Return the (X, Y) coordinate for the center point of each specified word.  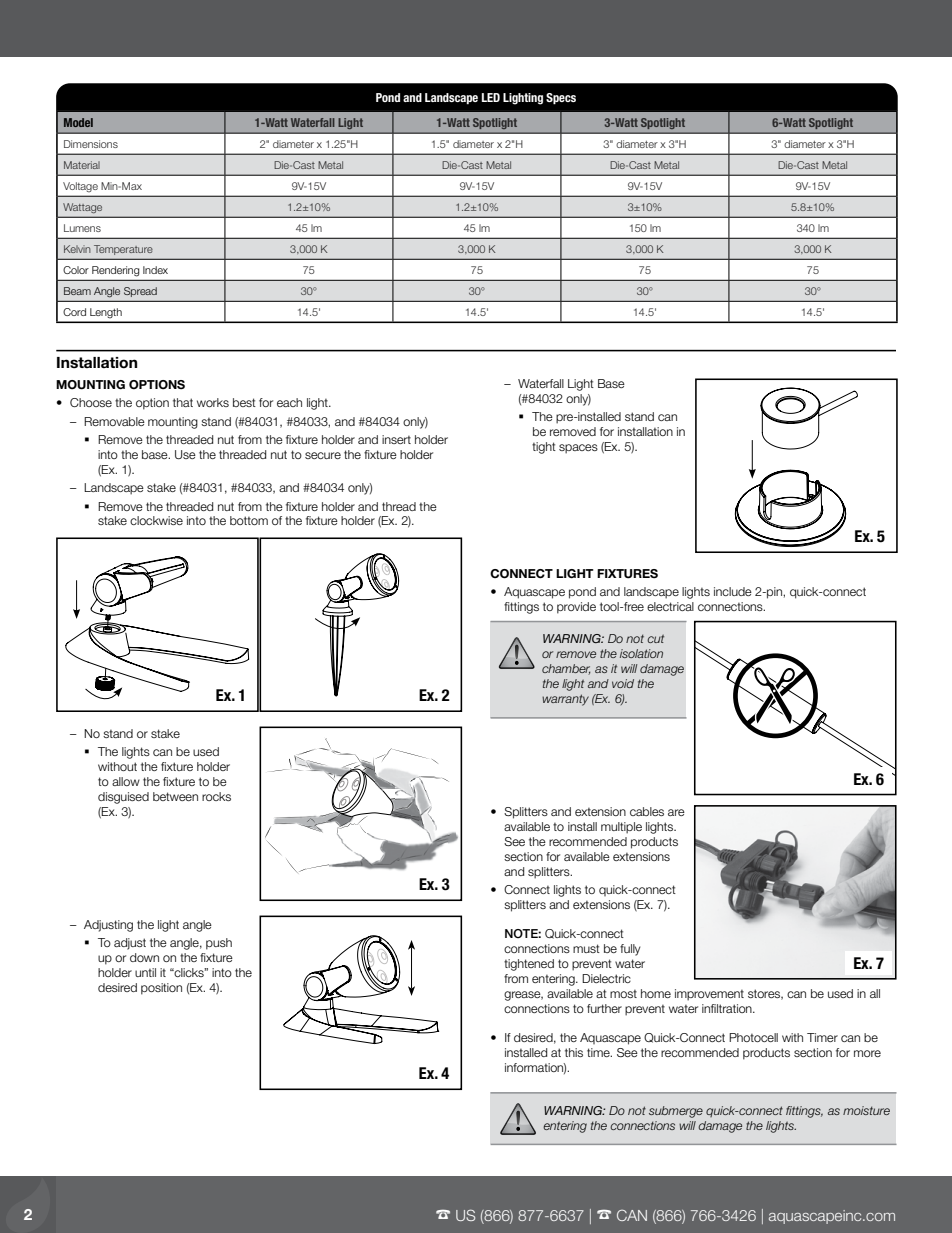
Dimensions (91, 144)
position (161, 989)
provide (576, 608)
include (733, 591)
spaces (578, 449)
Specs (561, 99)
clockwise (156, 520)
